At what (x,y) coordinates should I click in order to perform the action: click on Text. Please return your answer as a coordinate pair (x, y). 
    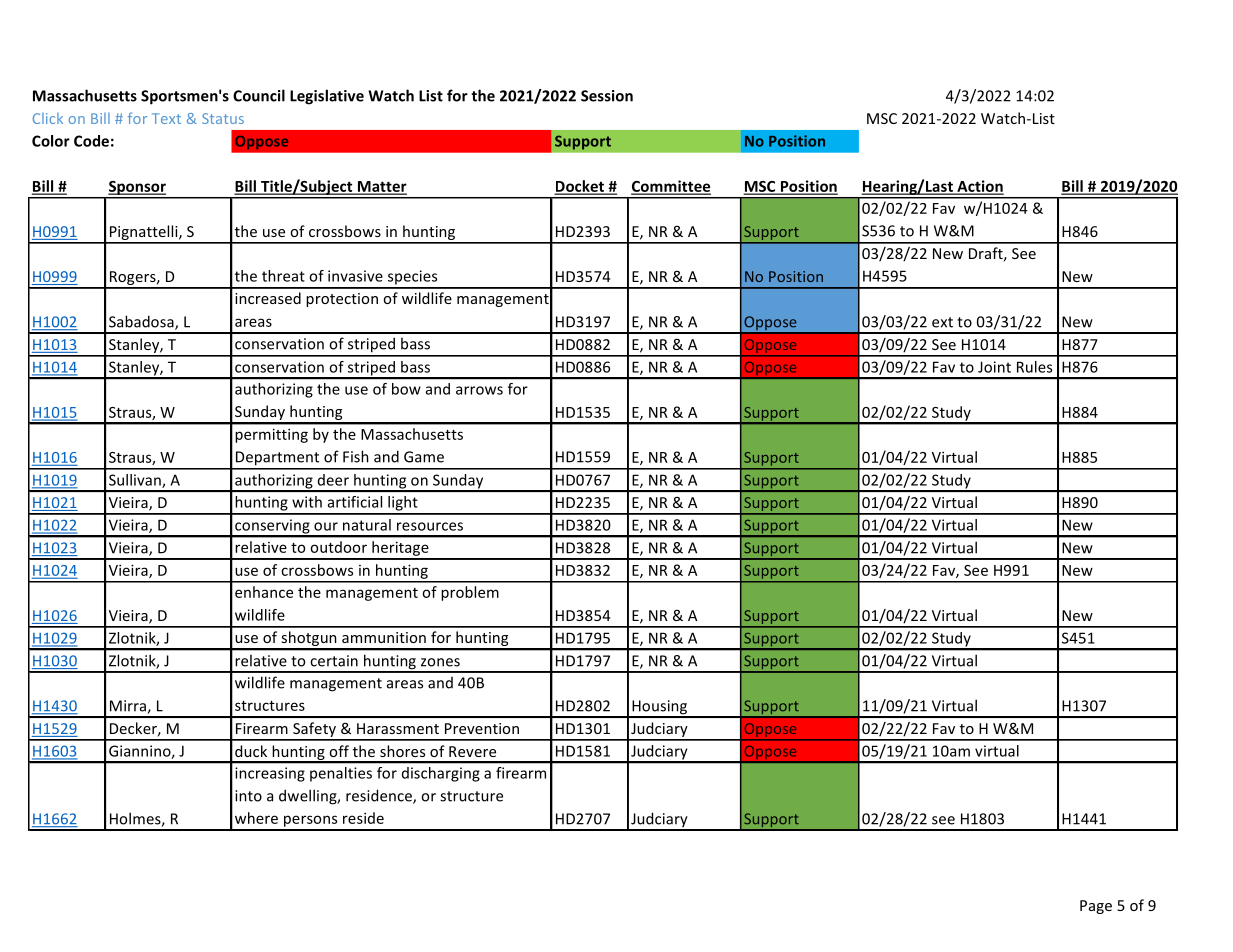
    Looking at the image, I should click on (166, 118).
